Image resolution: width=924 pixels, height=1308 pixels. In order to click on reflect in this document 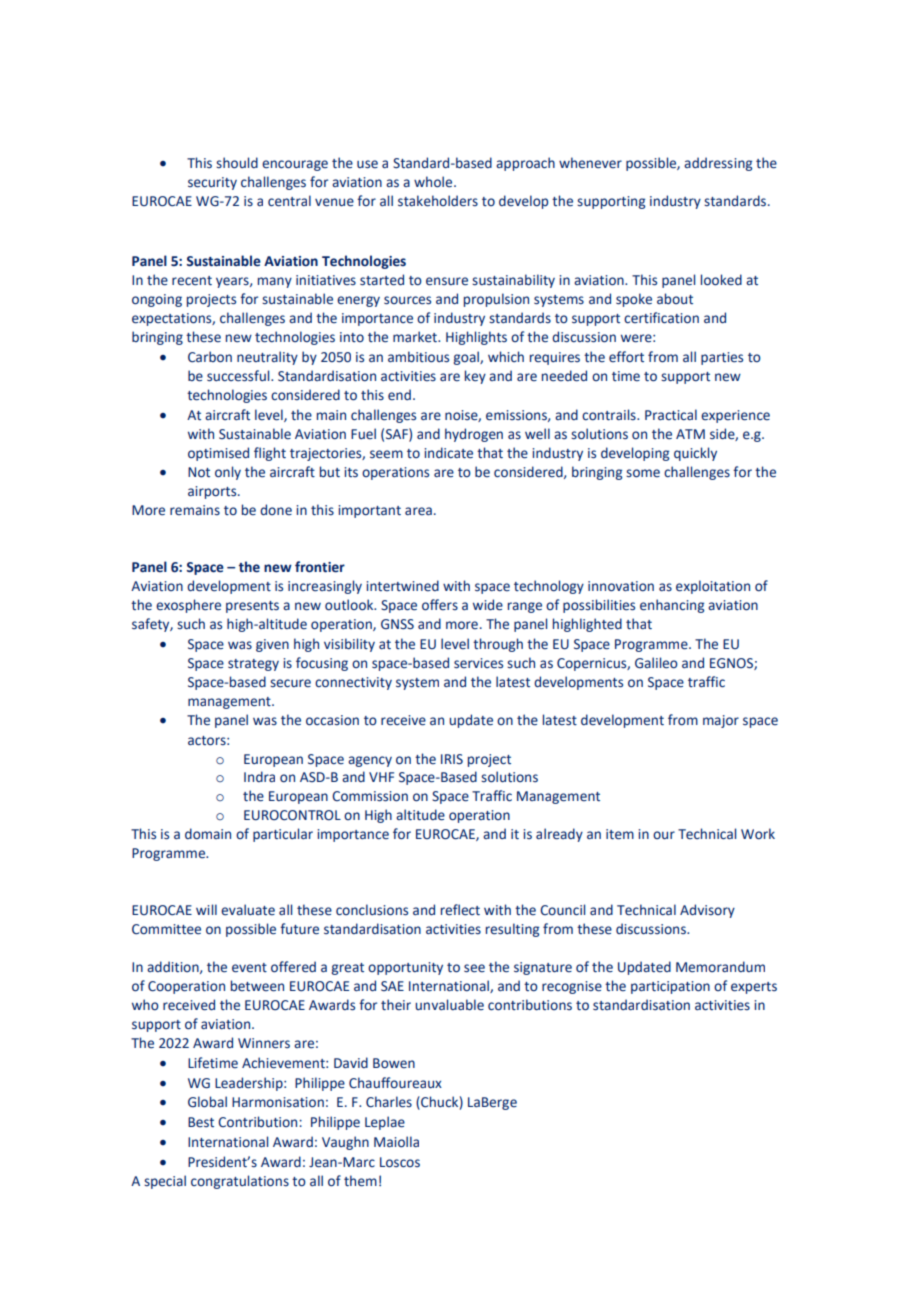, I will do `click(460, 910)`.
